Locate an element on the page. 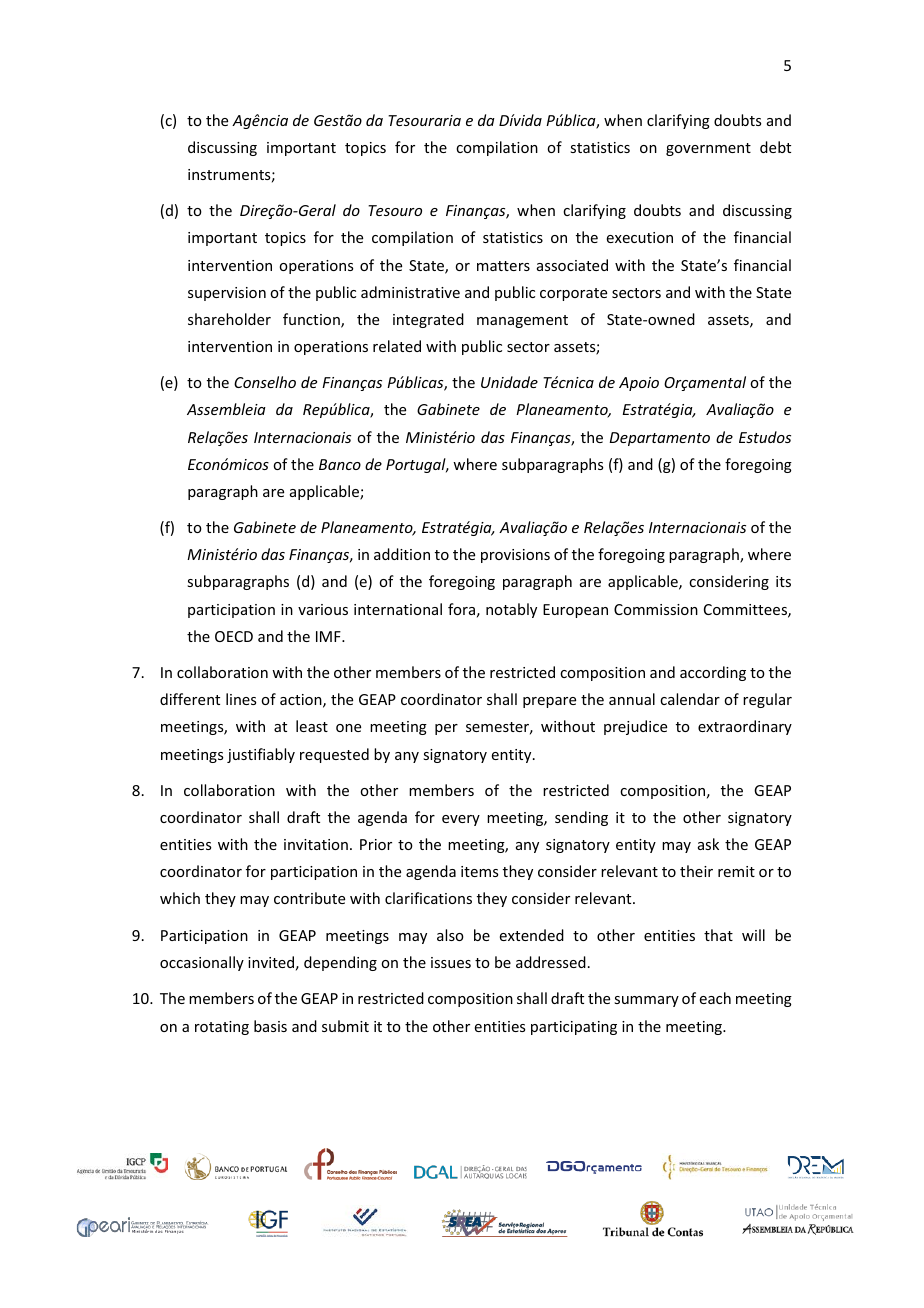  supervision is located at coordinates (227, 294).
